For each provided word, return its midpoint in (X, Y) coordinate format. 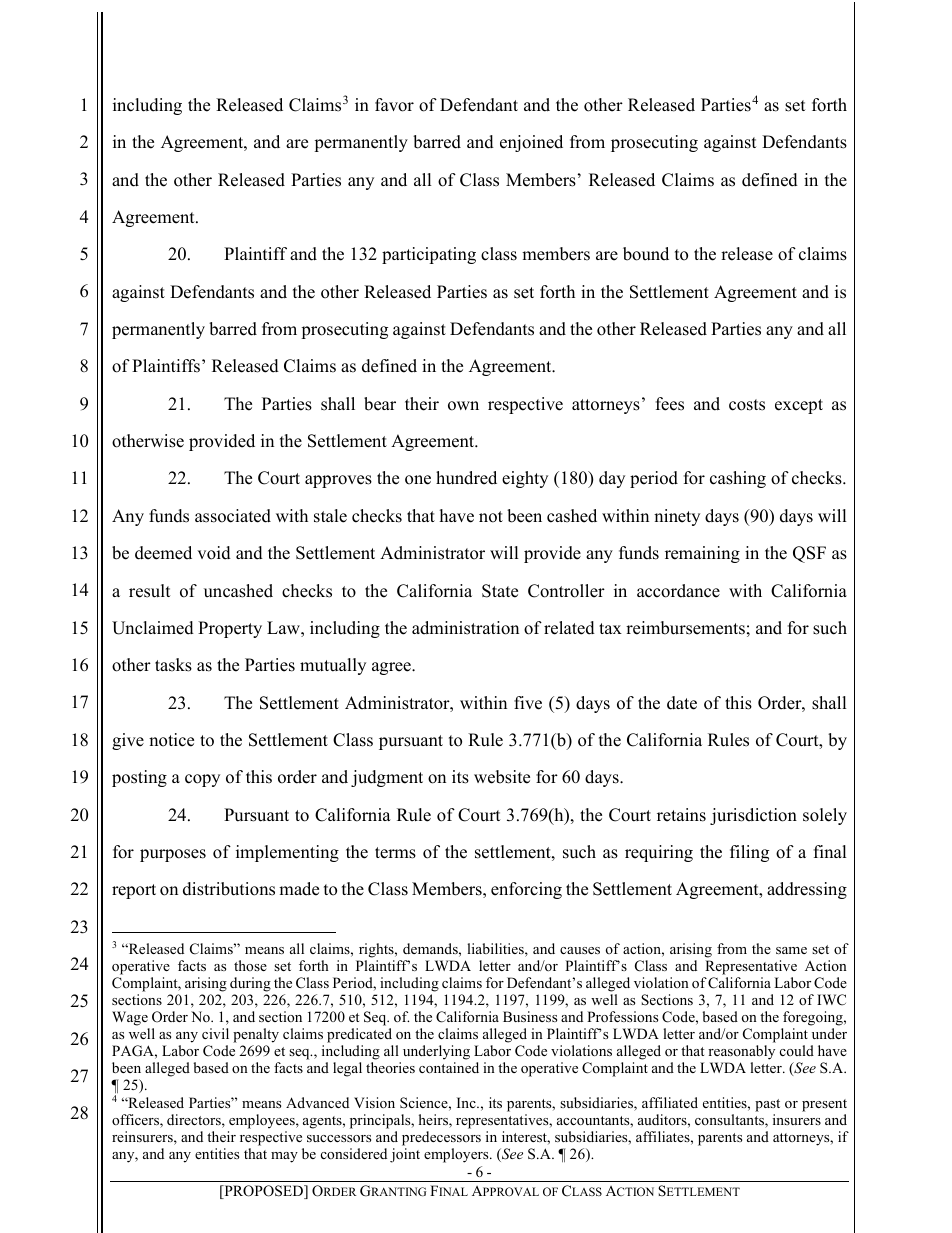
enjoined (531, 143)
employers (457, 1155)
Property (230, 629)
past (767, 1105)
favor (394, 105)
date (682, 703)
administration (465, 628)
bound (646, 254)
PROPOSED (264, 1192)
